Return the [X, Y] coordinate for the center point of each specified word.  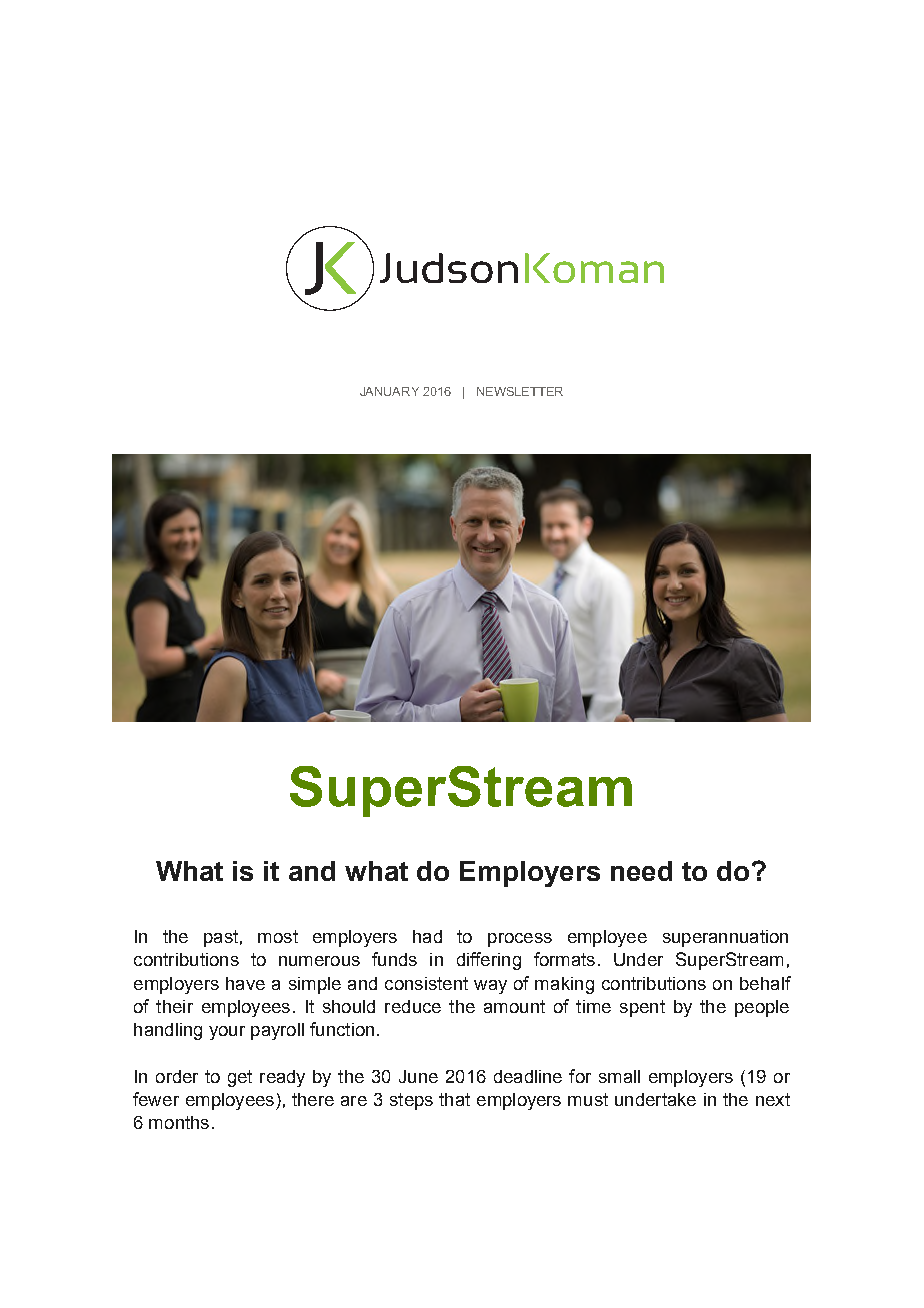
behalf [765, 983]
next [773, 1099]
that [454, 1099]
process [520, 940]
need [641, 871]
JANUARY [389, 391]
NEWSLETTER [520, 391]
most [278, 936]
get [240, 1078]
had [427, 936]
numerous [319, 961]
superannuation [725, 938]
